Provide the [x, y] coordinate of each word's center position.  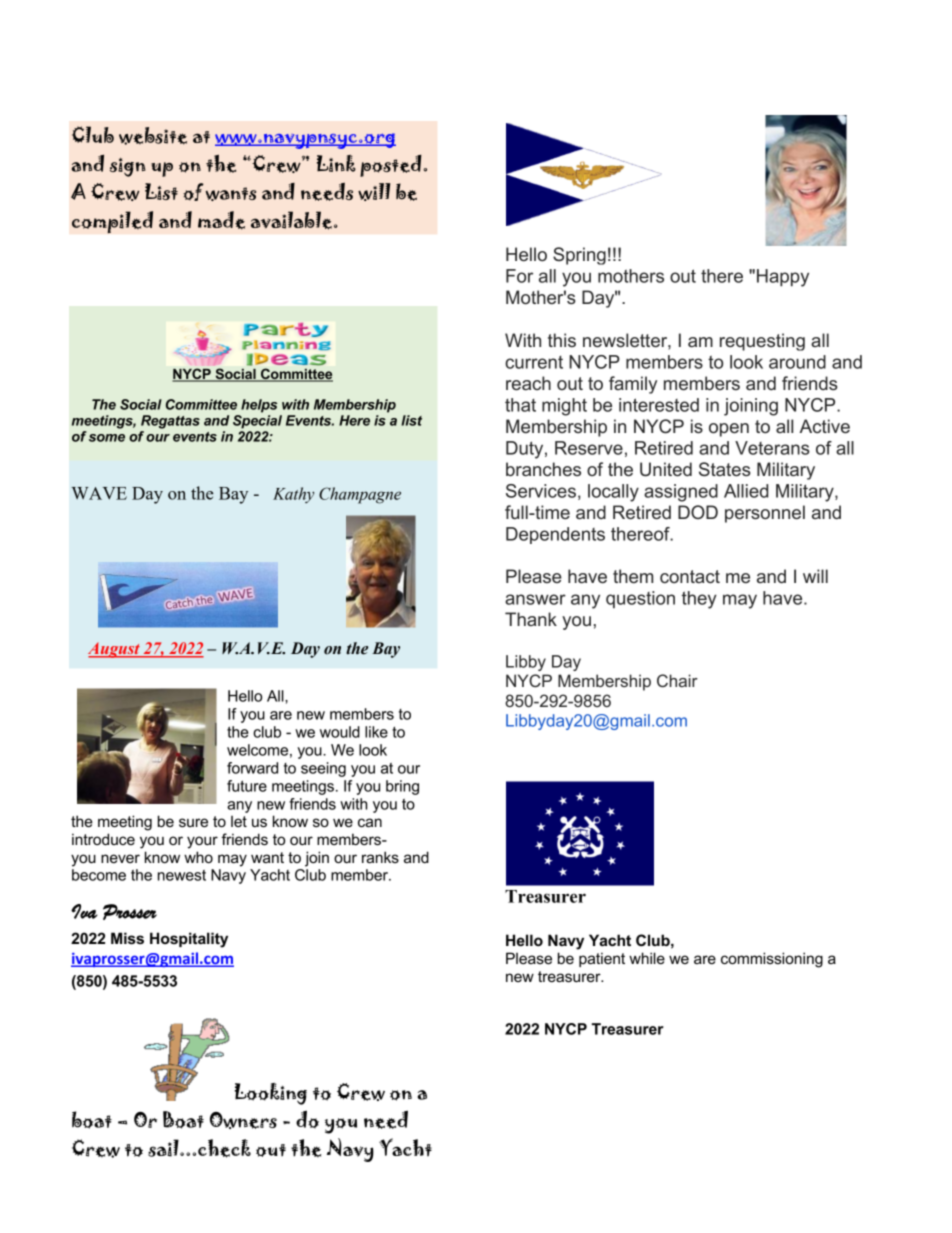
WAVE [99, 493]
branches [543, 469]
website [153, 136]
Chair [677, 680]
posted [392, 166]
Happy [783, 278]
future [247, 786]
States [725, 469]
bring [402, 787]
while [647, 958]
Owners [243, 1120]
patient [602, 959]
